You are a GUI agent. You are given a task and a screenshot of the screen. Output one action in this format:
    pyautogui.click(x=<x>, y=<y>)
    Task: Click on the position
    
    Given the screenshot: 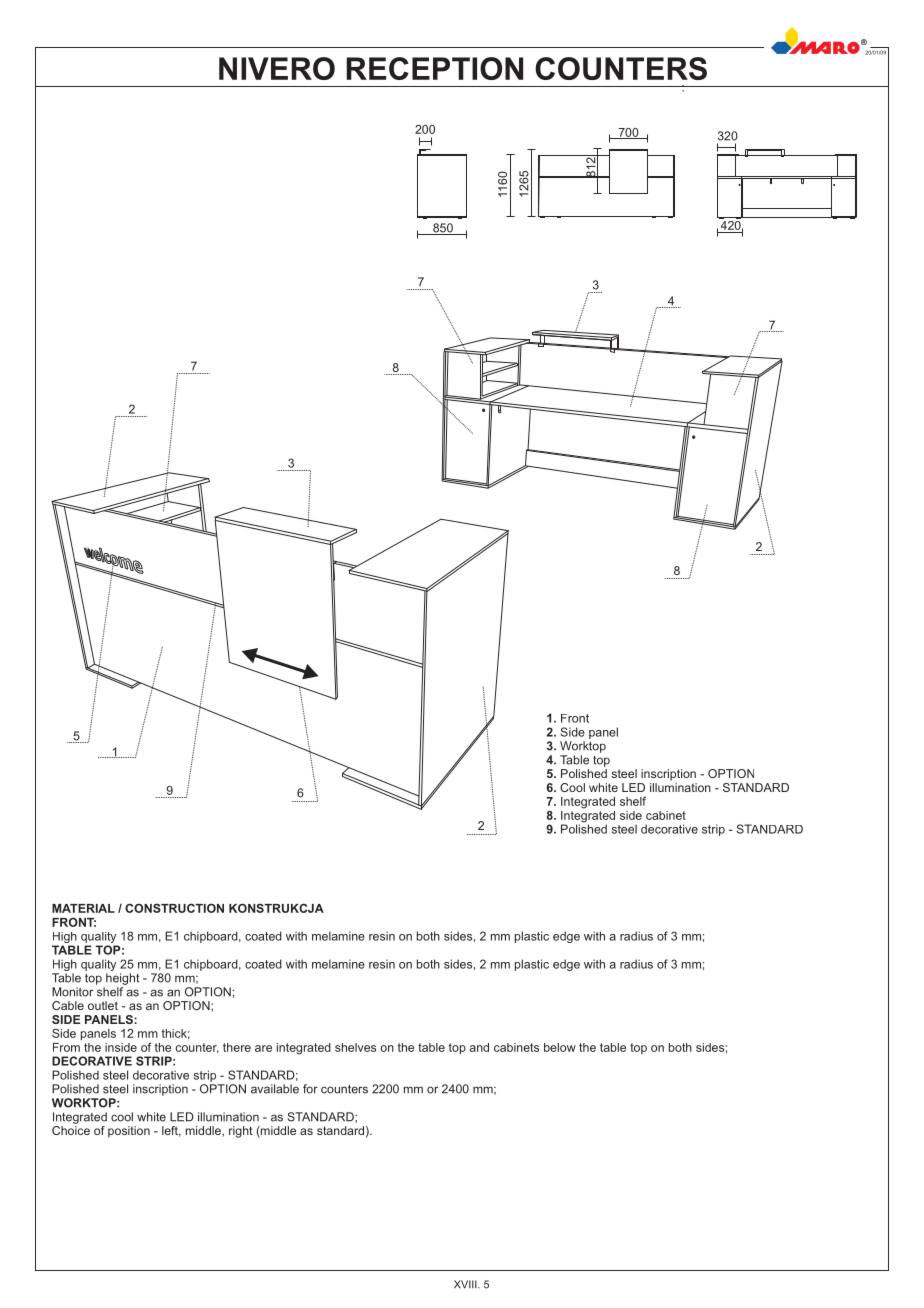 What is the action you would take?
    pyautogui.click(x=129, y=1132)
